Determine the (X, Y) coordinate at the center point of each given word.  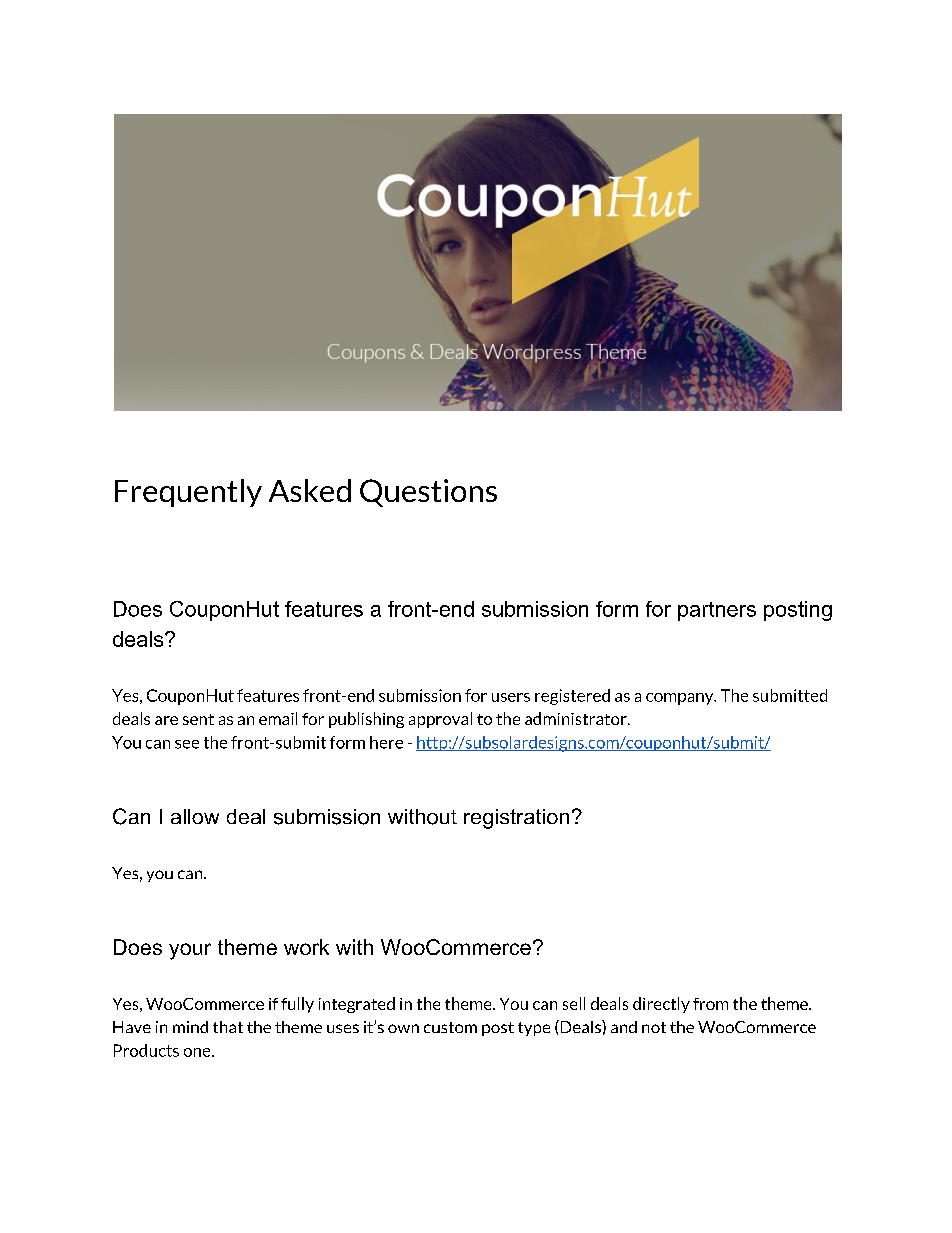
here (386, 742)
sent (198, 719)
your (190, 951)
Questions (428, 493)
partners (717, 611)
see (187, 744)
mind (190, 1027)
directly (661, 1005)
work (306, 947)
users (511, 697)
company (681, 699)
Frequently (188, 493)
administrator (577, 718)
